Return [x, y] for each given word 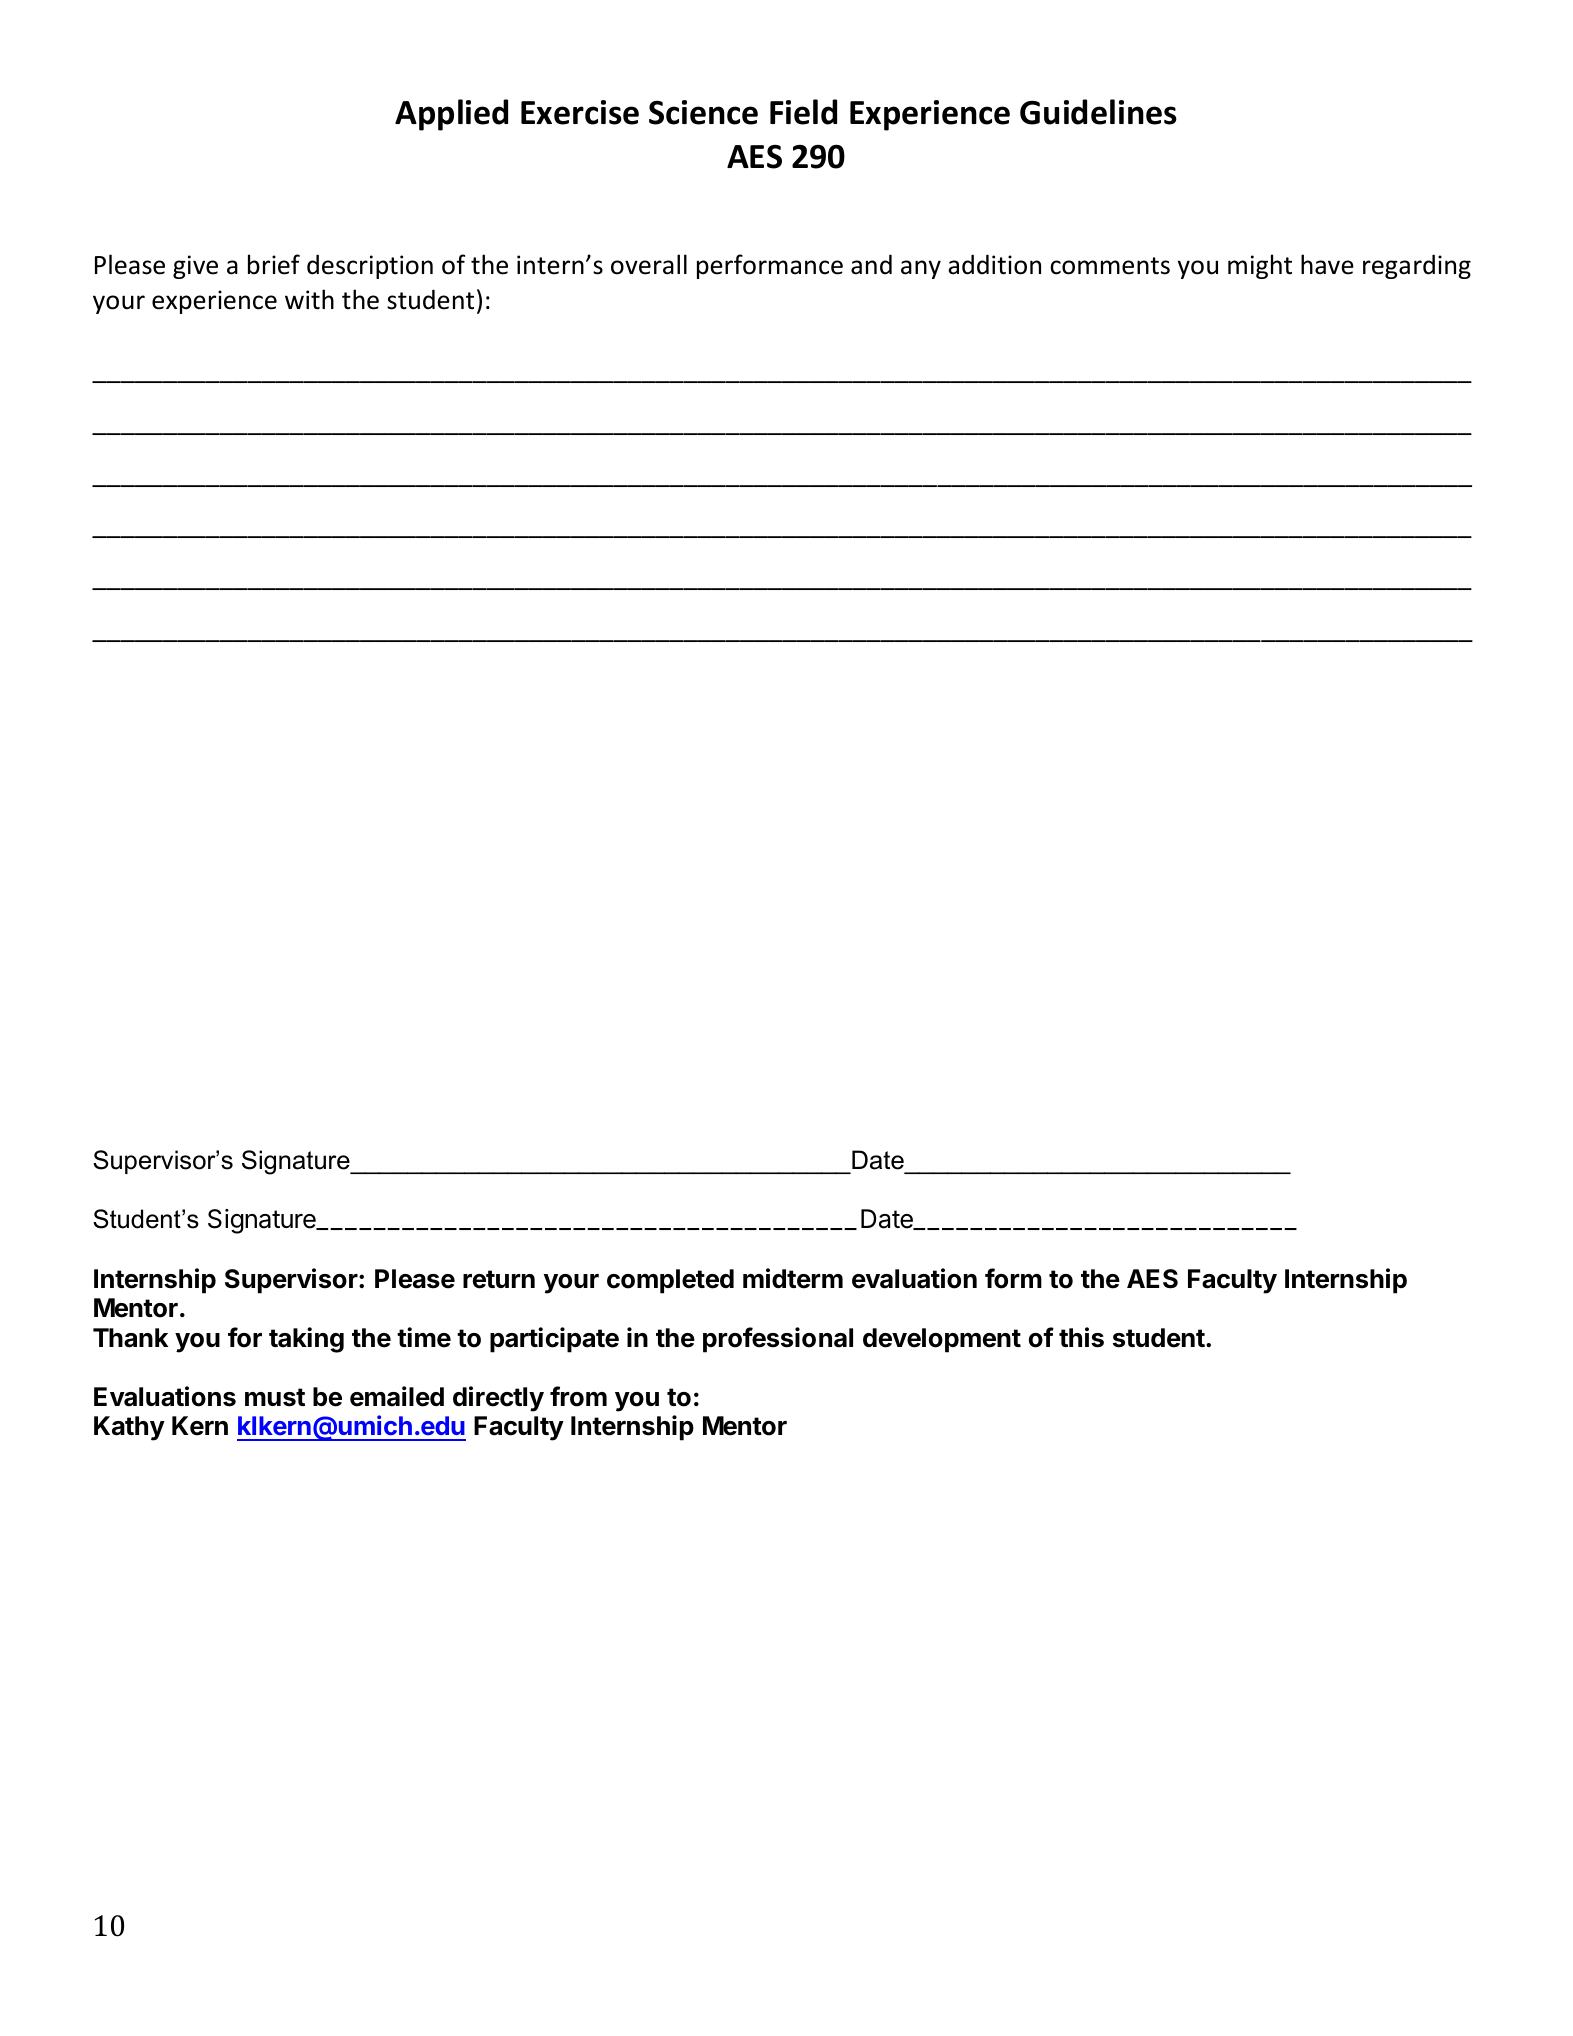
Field [803, 112]
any [921, 269]
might [1260, 266]
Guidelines [1098, 112]
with [309, 299]
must [275, 1397]
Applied [451, 115]
